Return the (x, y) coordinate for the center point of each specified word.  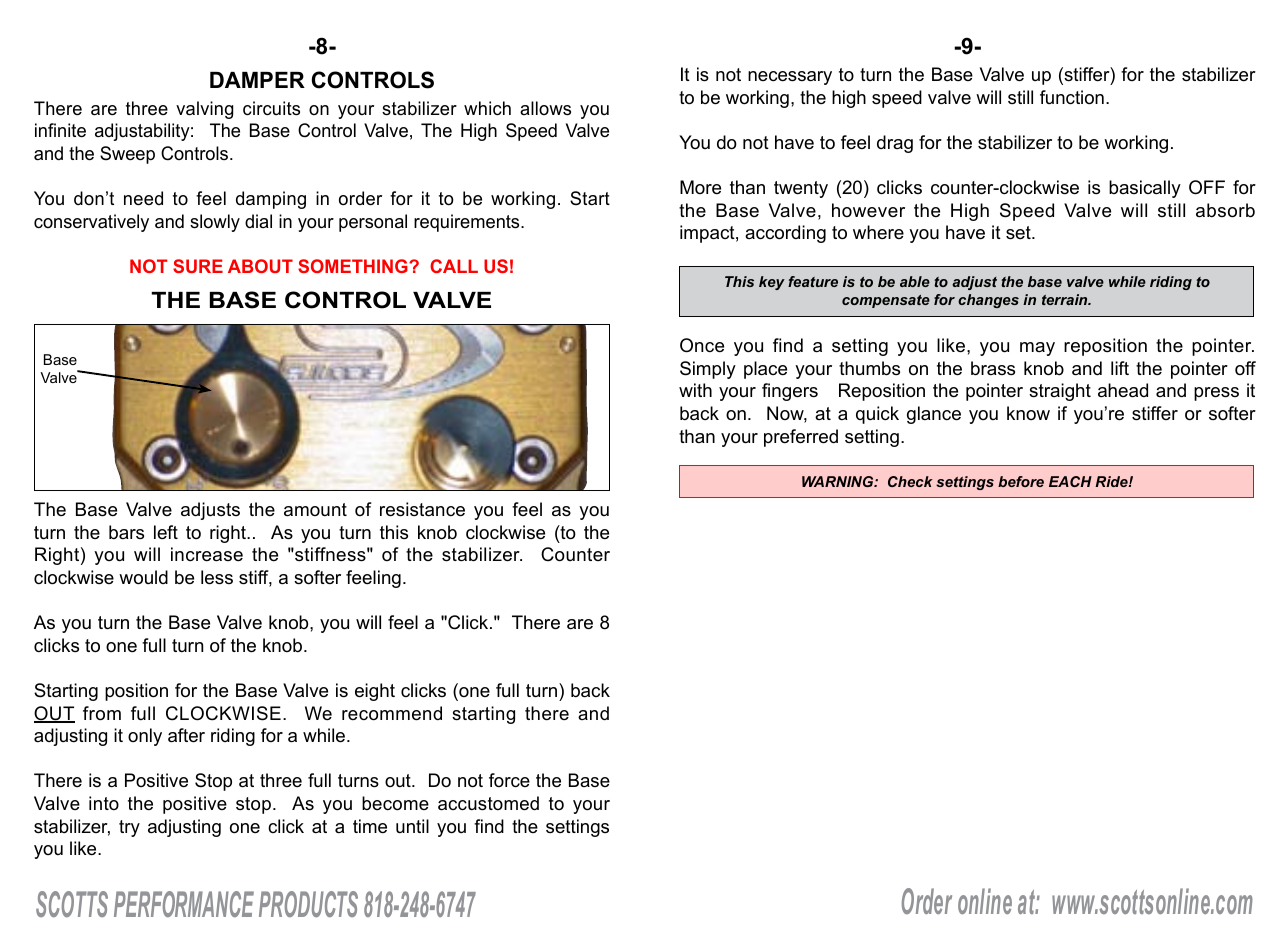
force (509, 780)
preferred (801, 438)
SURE (198, 266)
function (1072, 97)
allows (545, 108)
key (772, 283)
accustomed (488, 803)
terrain (1066, 299)
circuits (271, 108)
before (1021, 481)
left (166, 532)
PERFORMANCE (184, 904)
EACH (1070, 481)
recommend (392, 713)
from (102, 713)
